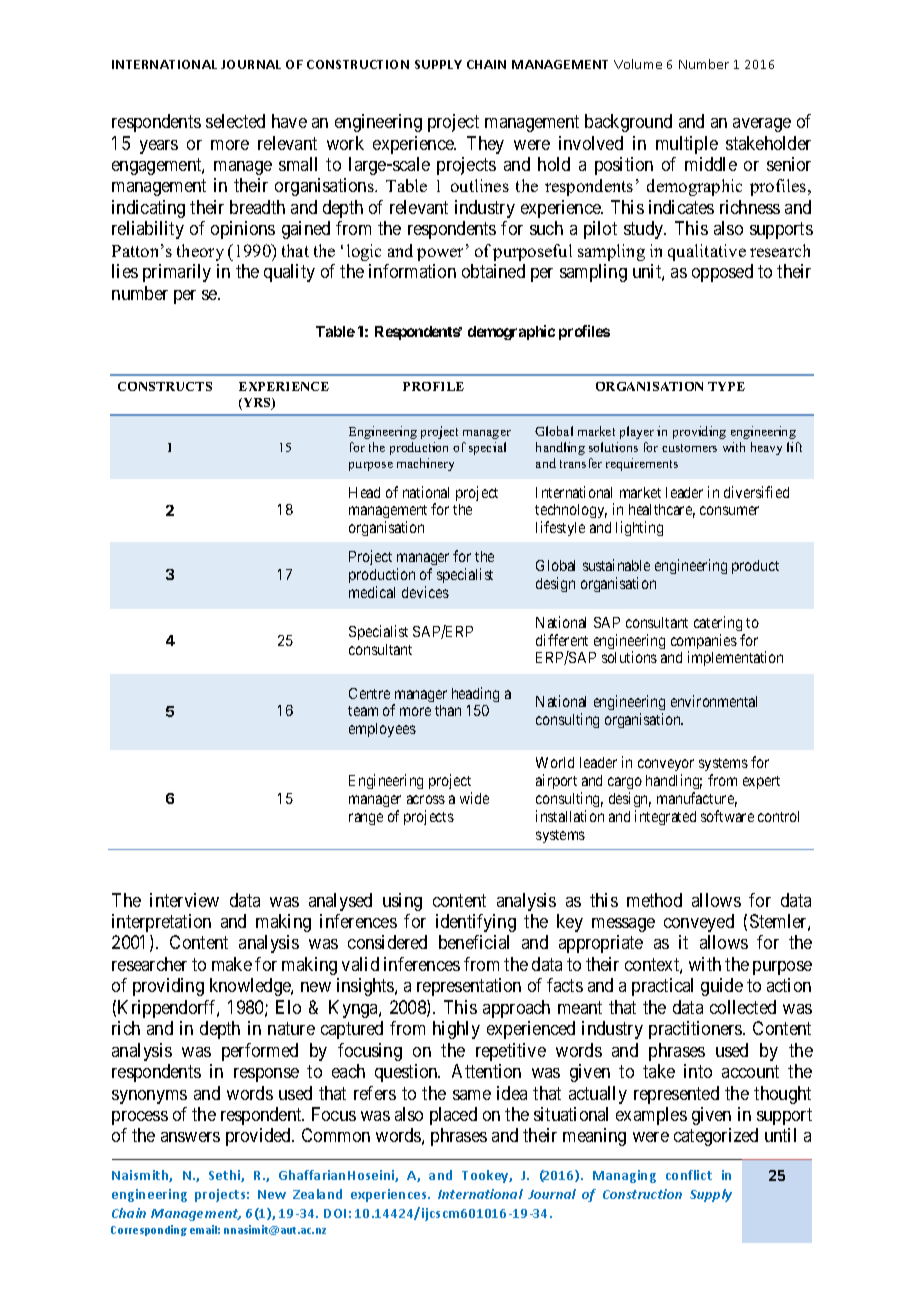 The height and width of the image is (1308, 924). Describe the element at coordinates (689, 448) in the image. I see `customers` at that location.
